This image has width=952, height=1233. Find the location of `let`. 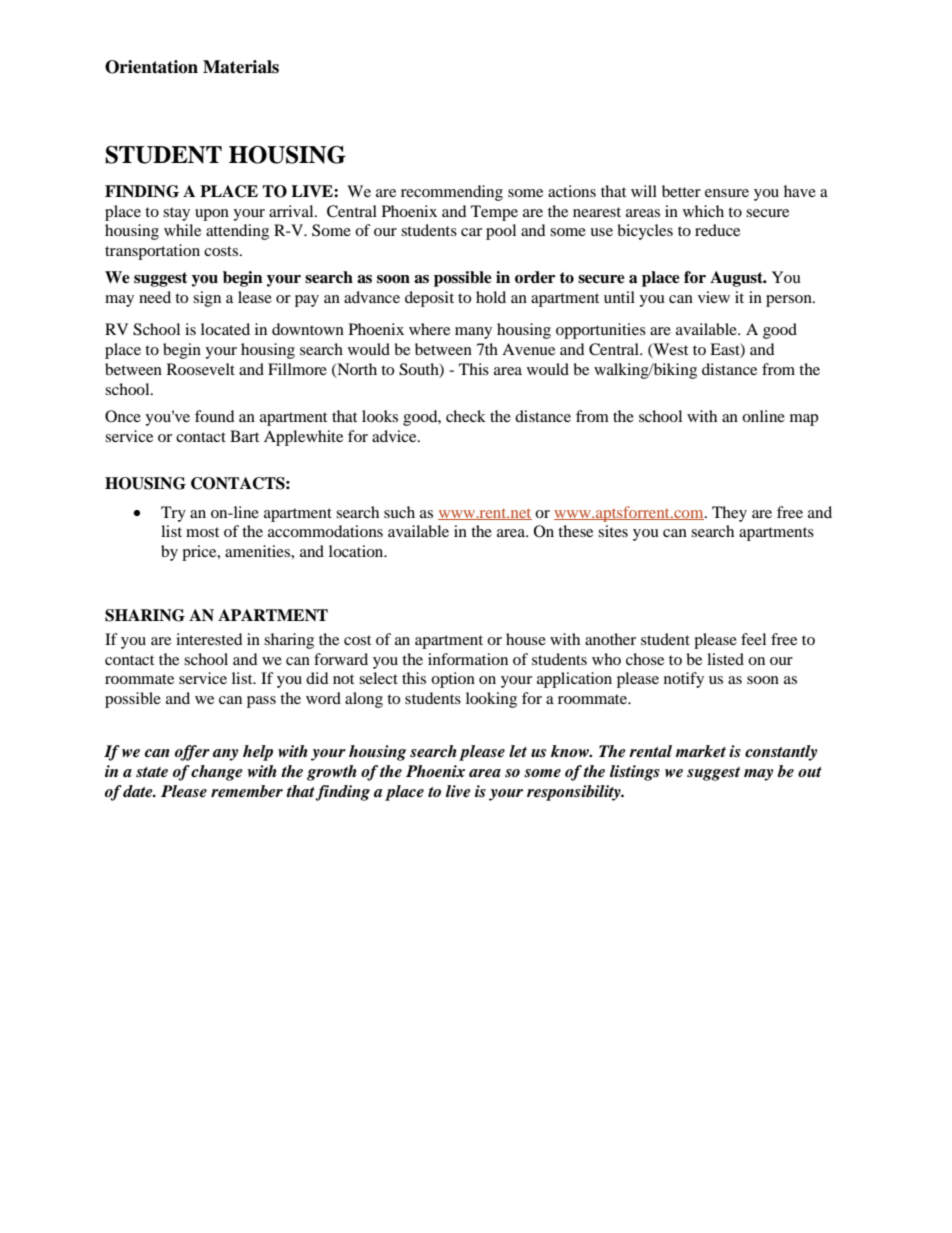

let is located at coordinates (518, 751).
